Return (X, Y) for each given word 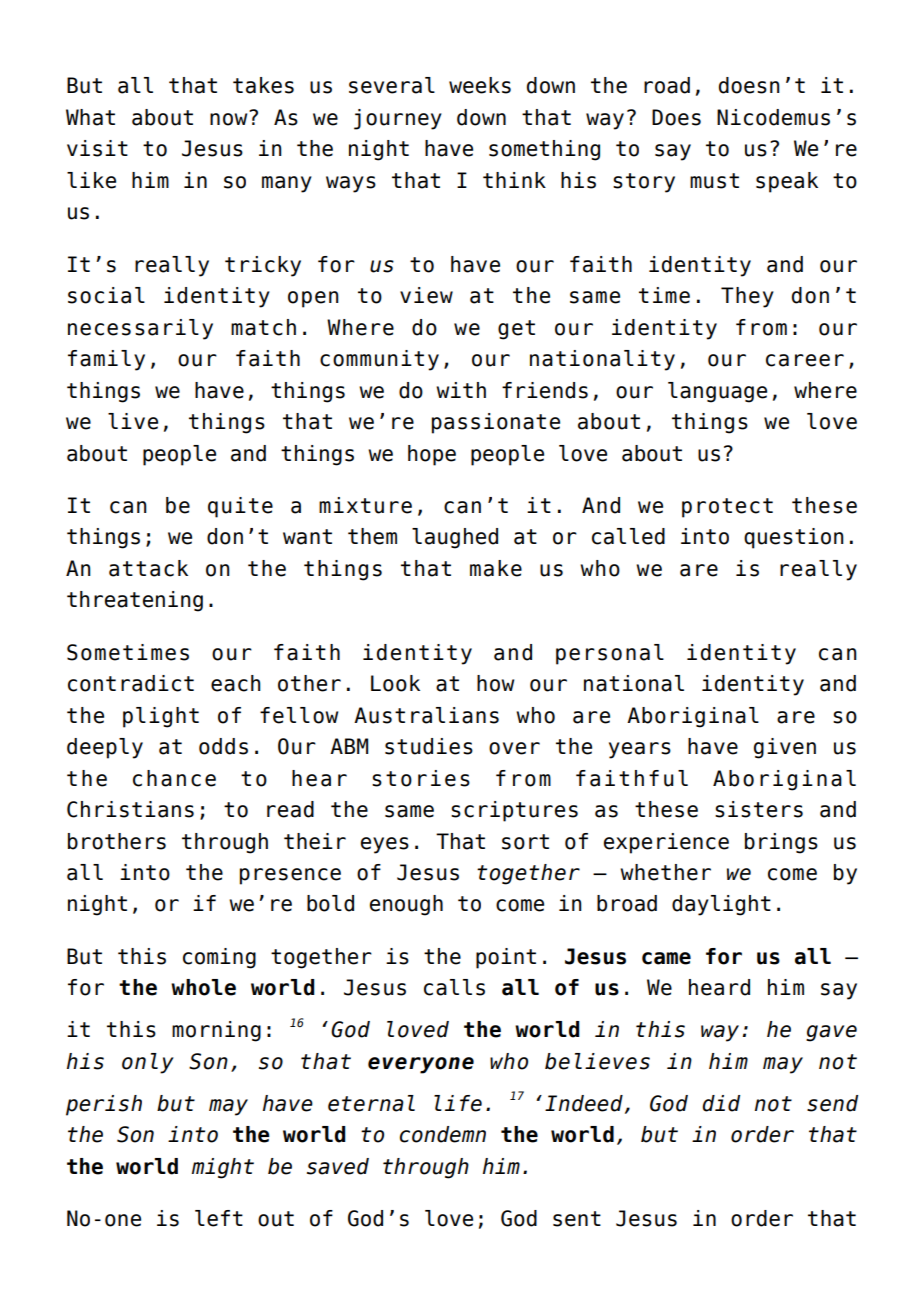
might (223, 1168)
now (230, 118)
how (495, 683)
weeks (480, 85)
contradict (131, 683)
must (714, 181)
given (785, 748)
